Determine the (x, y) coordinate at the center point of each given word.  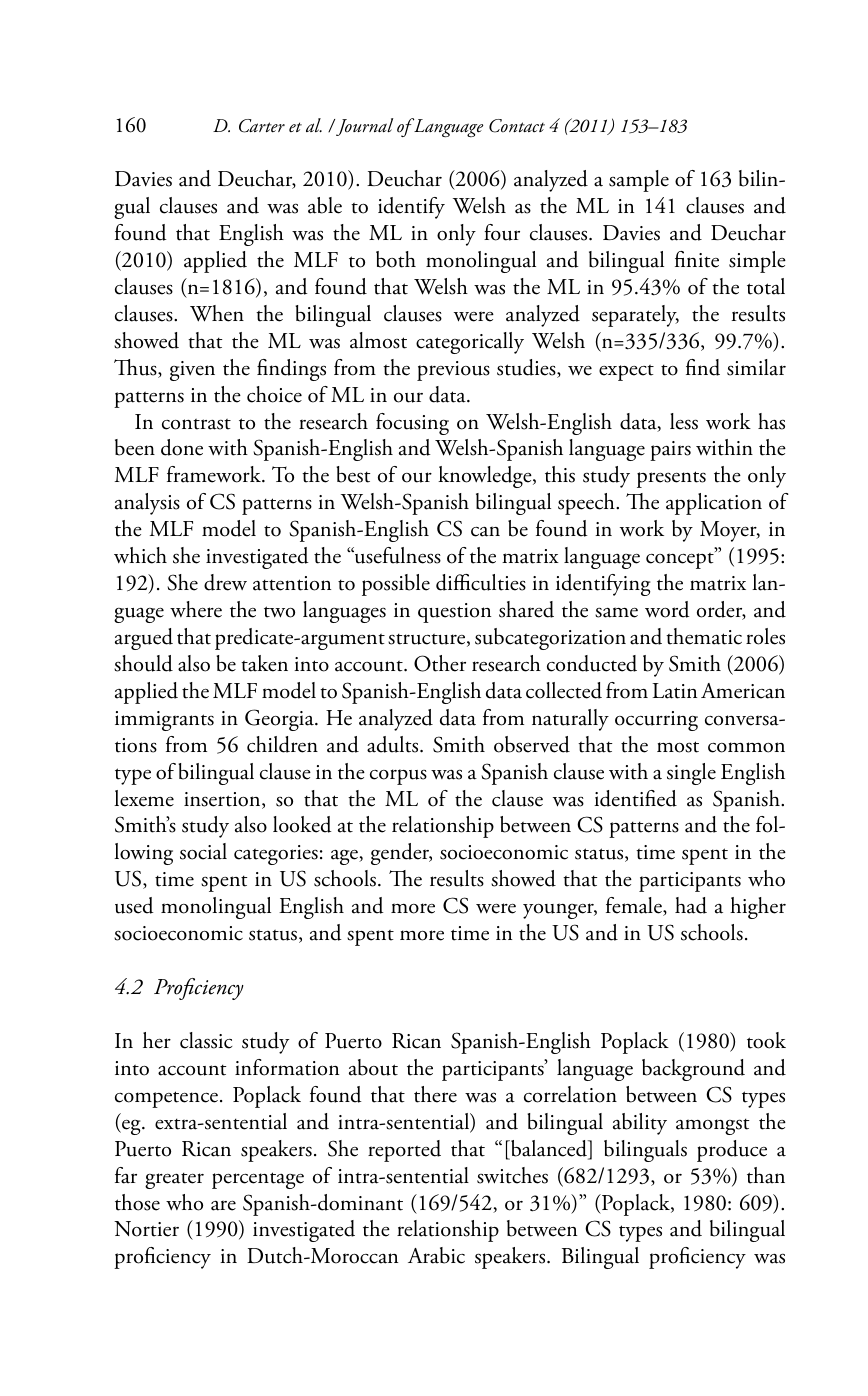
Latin (674, 691)
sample (639, 181)
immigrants (164, 721)
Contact (517, 126)
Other (440, 663)
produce (732, 1151)
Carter (262, 126)
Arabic (436, 1255)
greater (174, 1180)
